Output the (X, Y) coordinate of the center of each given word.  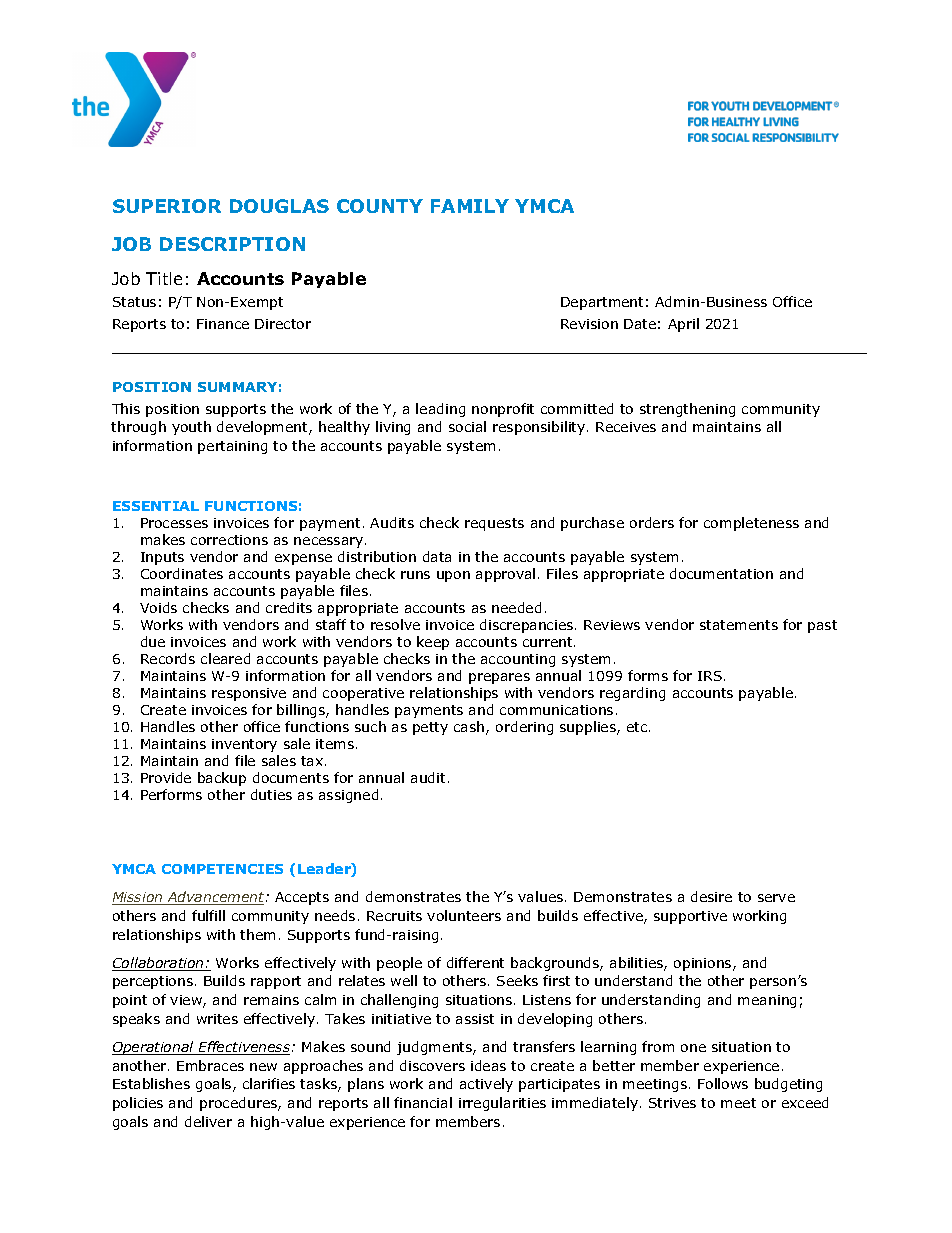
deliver (208, 1121)
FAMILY (470, 206)
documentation (721, 573)
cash (470, 728)
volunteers (464, 915)
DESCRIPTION (232, 244)
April (683, 325)
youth (191, 428)
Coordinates (182, 573)
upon (453, 576)
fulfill (208, 915)
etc (638, 727)
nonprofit (503, 410)
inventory (244, 745)
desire (711, 896)
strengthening (687, 410)
